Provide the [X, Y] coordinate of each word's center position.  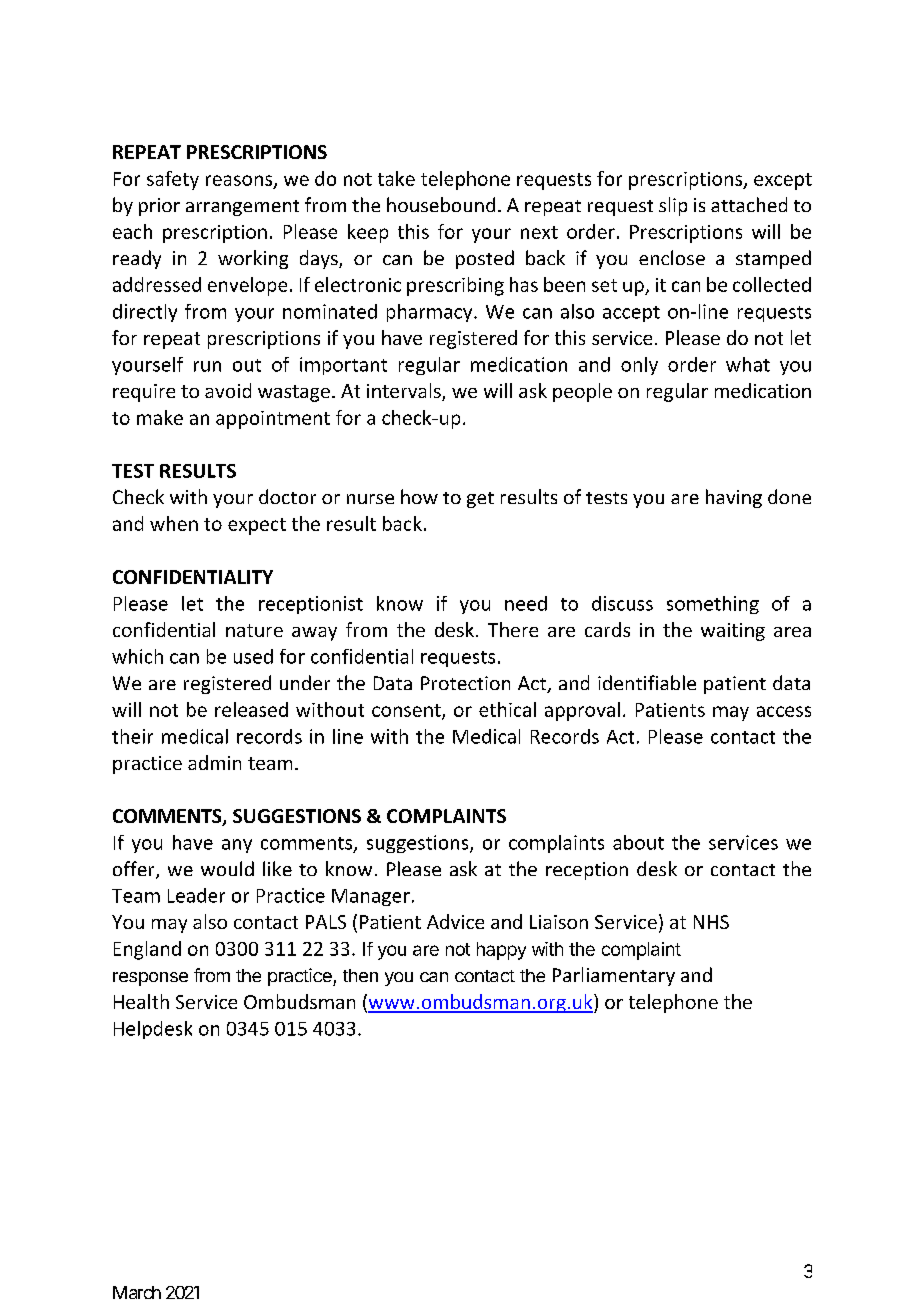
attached [749, 204]
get [480, 500]
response [150, 979]
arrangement [242, 208]
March [137, 1292]
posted [485, 259]
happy [501, 951]
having [734, 498]
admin [214, 762]
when [174, 523]
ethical [507, 709]
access [784, 711]
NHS [711, 922]
